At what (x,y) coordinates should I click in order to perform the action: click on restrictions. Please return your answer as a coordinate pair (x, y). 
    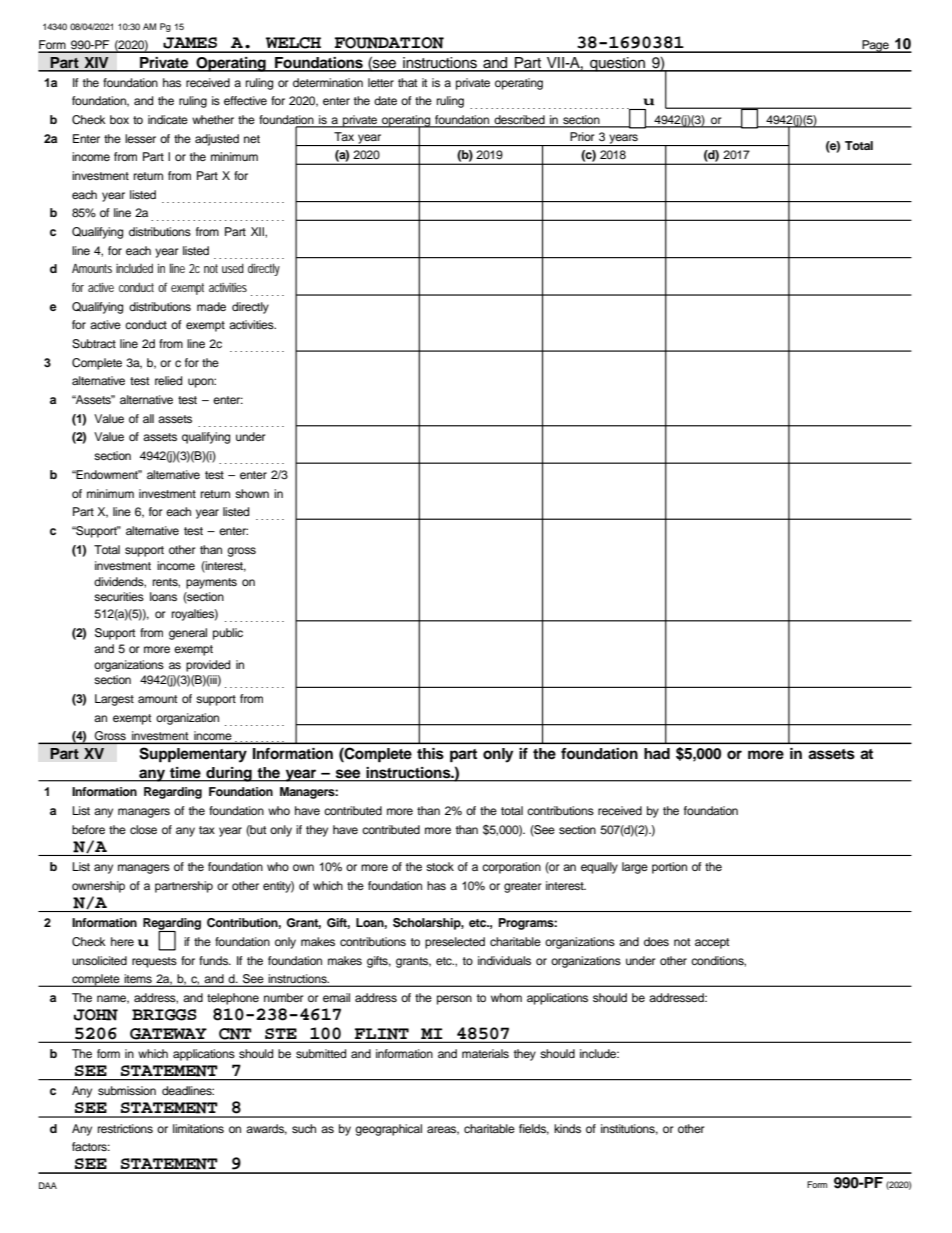
    Looking at the image, I should click on (125, 1128).
